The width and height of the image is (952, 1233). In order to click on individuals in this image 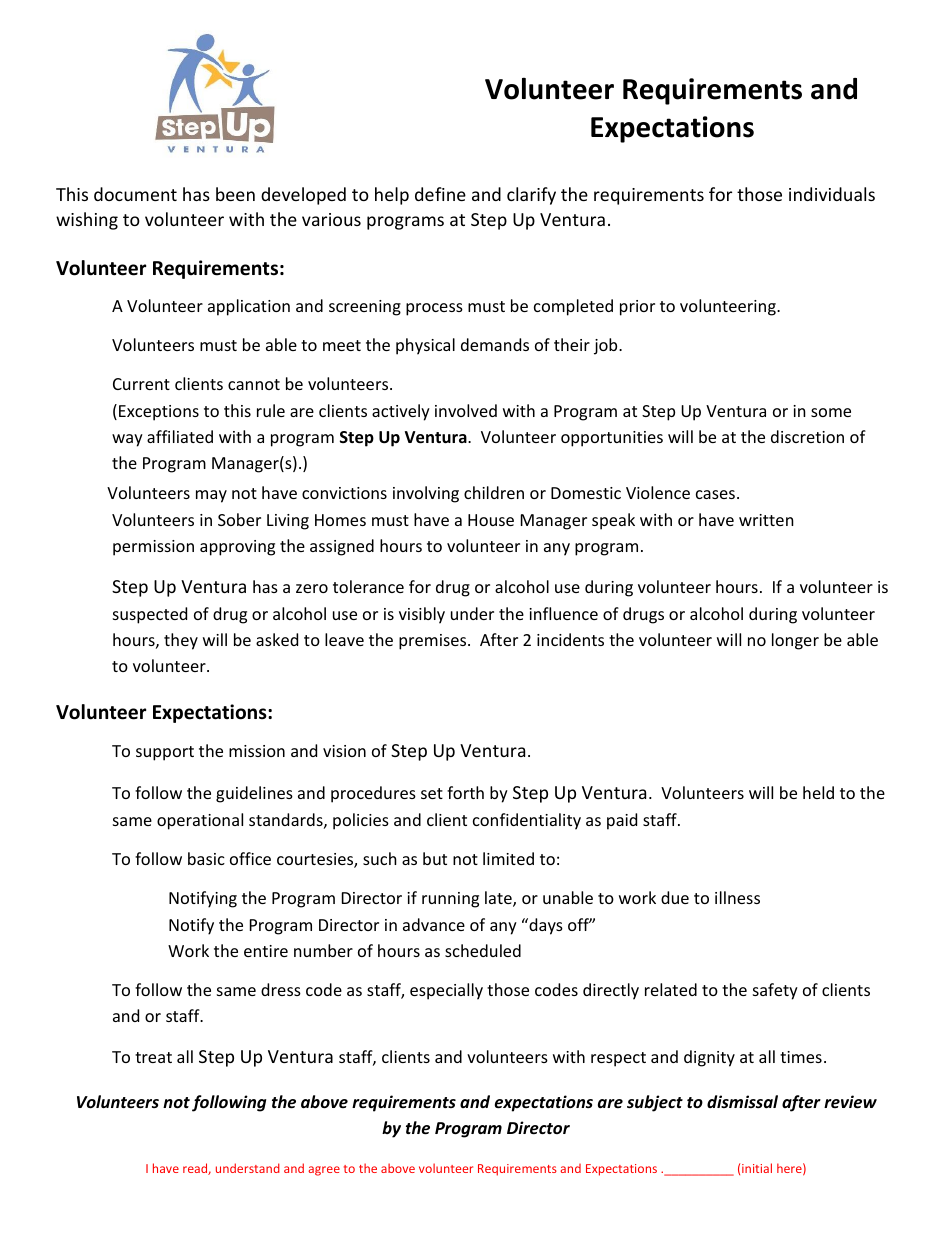, I will do `click(832, 194)`.
